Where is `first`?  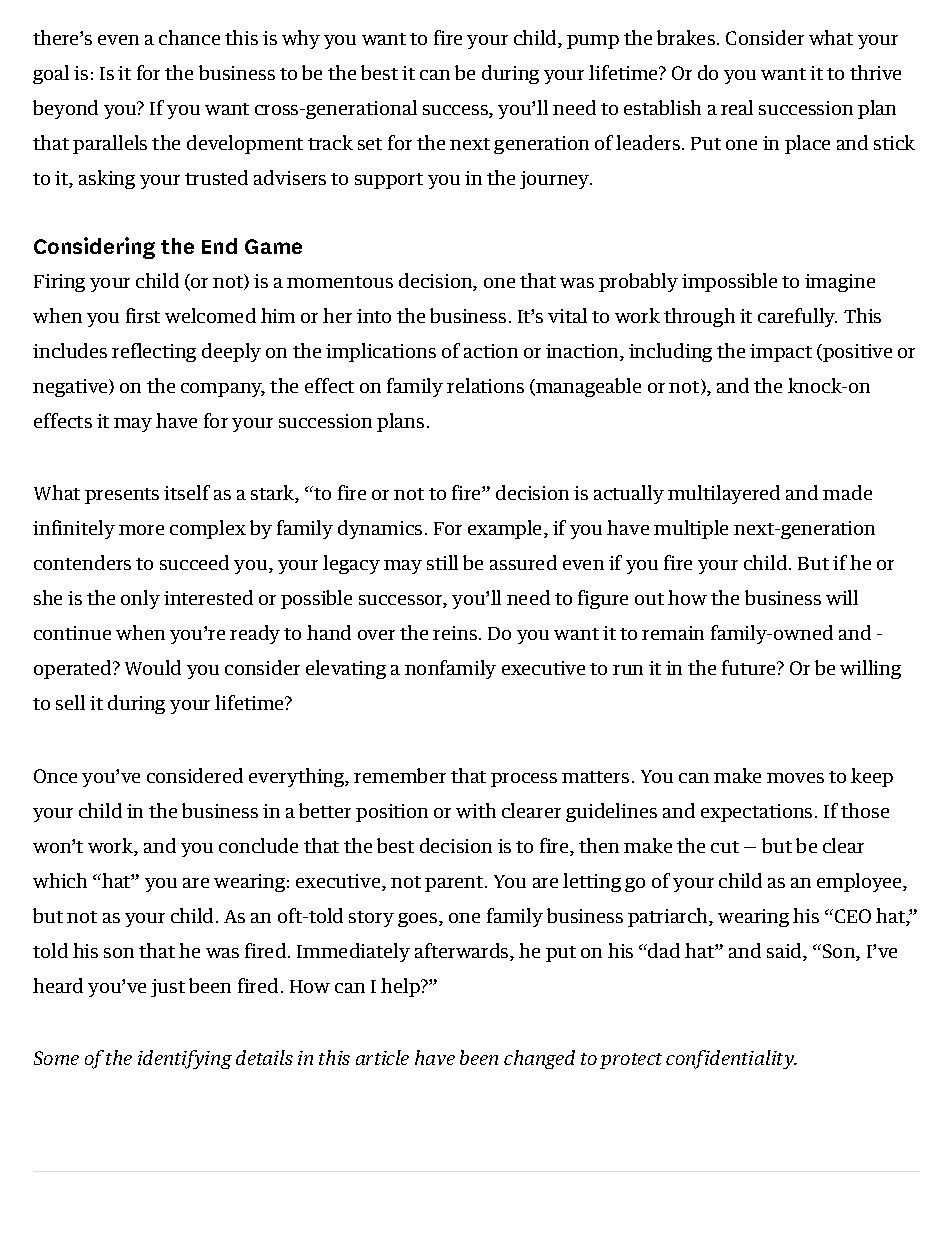
first is located at coordinates (143, 315).
